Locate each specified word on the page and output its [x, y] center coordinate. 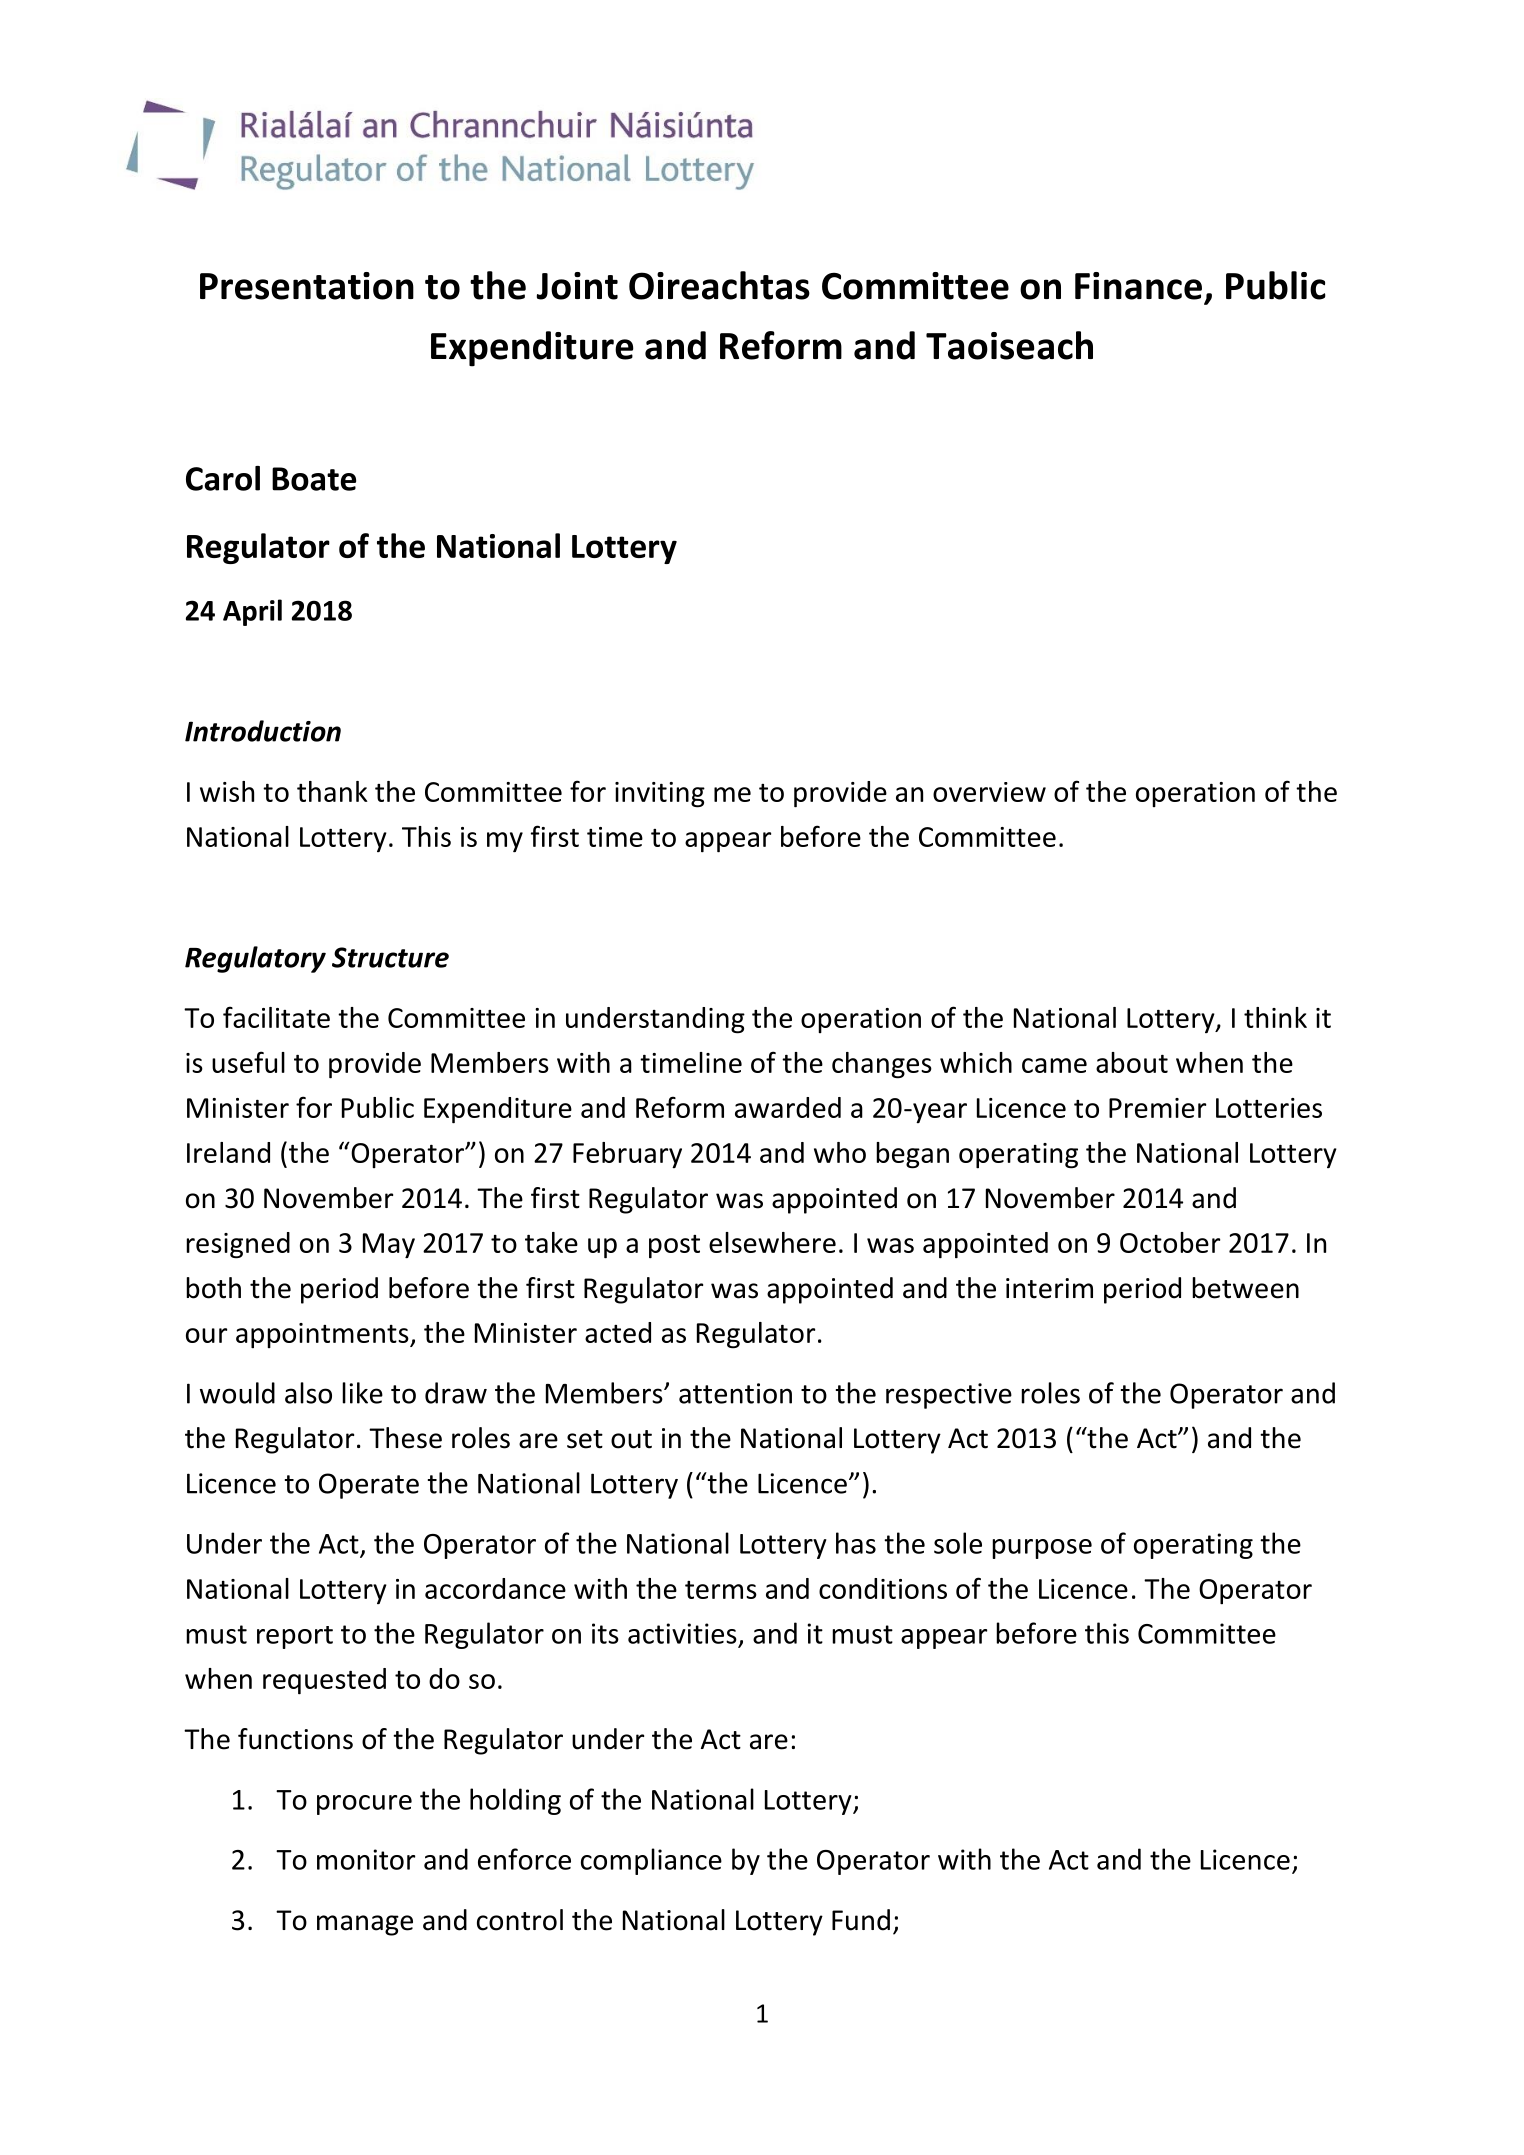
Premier [1157, 1108]
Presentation [307, 286]
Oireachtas [719, 285]
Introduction [263, 731]
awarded [788, 1107]
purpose [1042, 1549]
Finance [1138, 286]
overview [989, 792]
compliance [651, 1861]
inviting [660, 795]
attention [735, 1393]
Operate [369, 1486]
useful [248, 1062]
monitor [366, 1859]
